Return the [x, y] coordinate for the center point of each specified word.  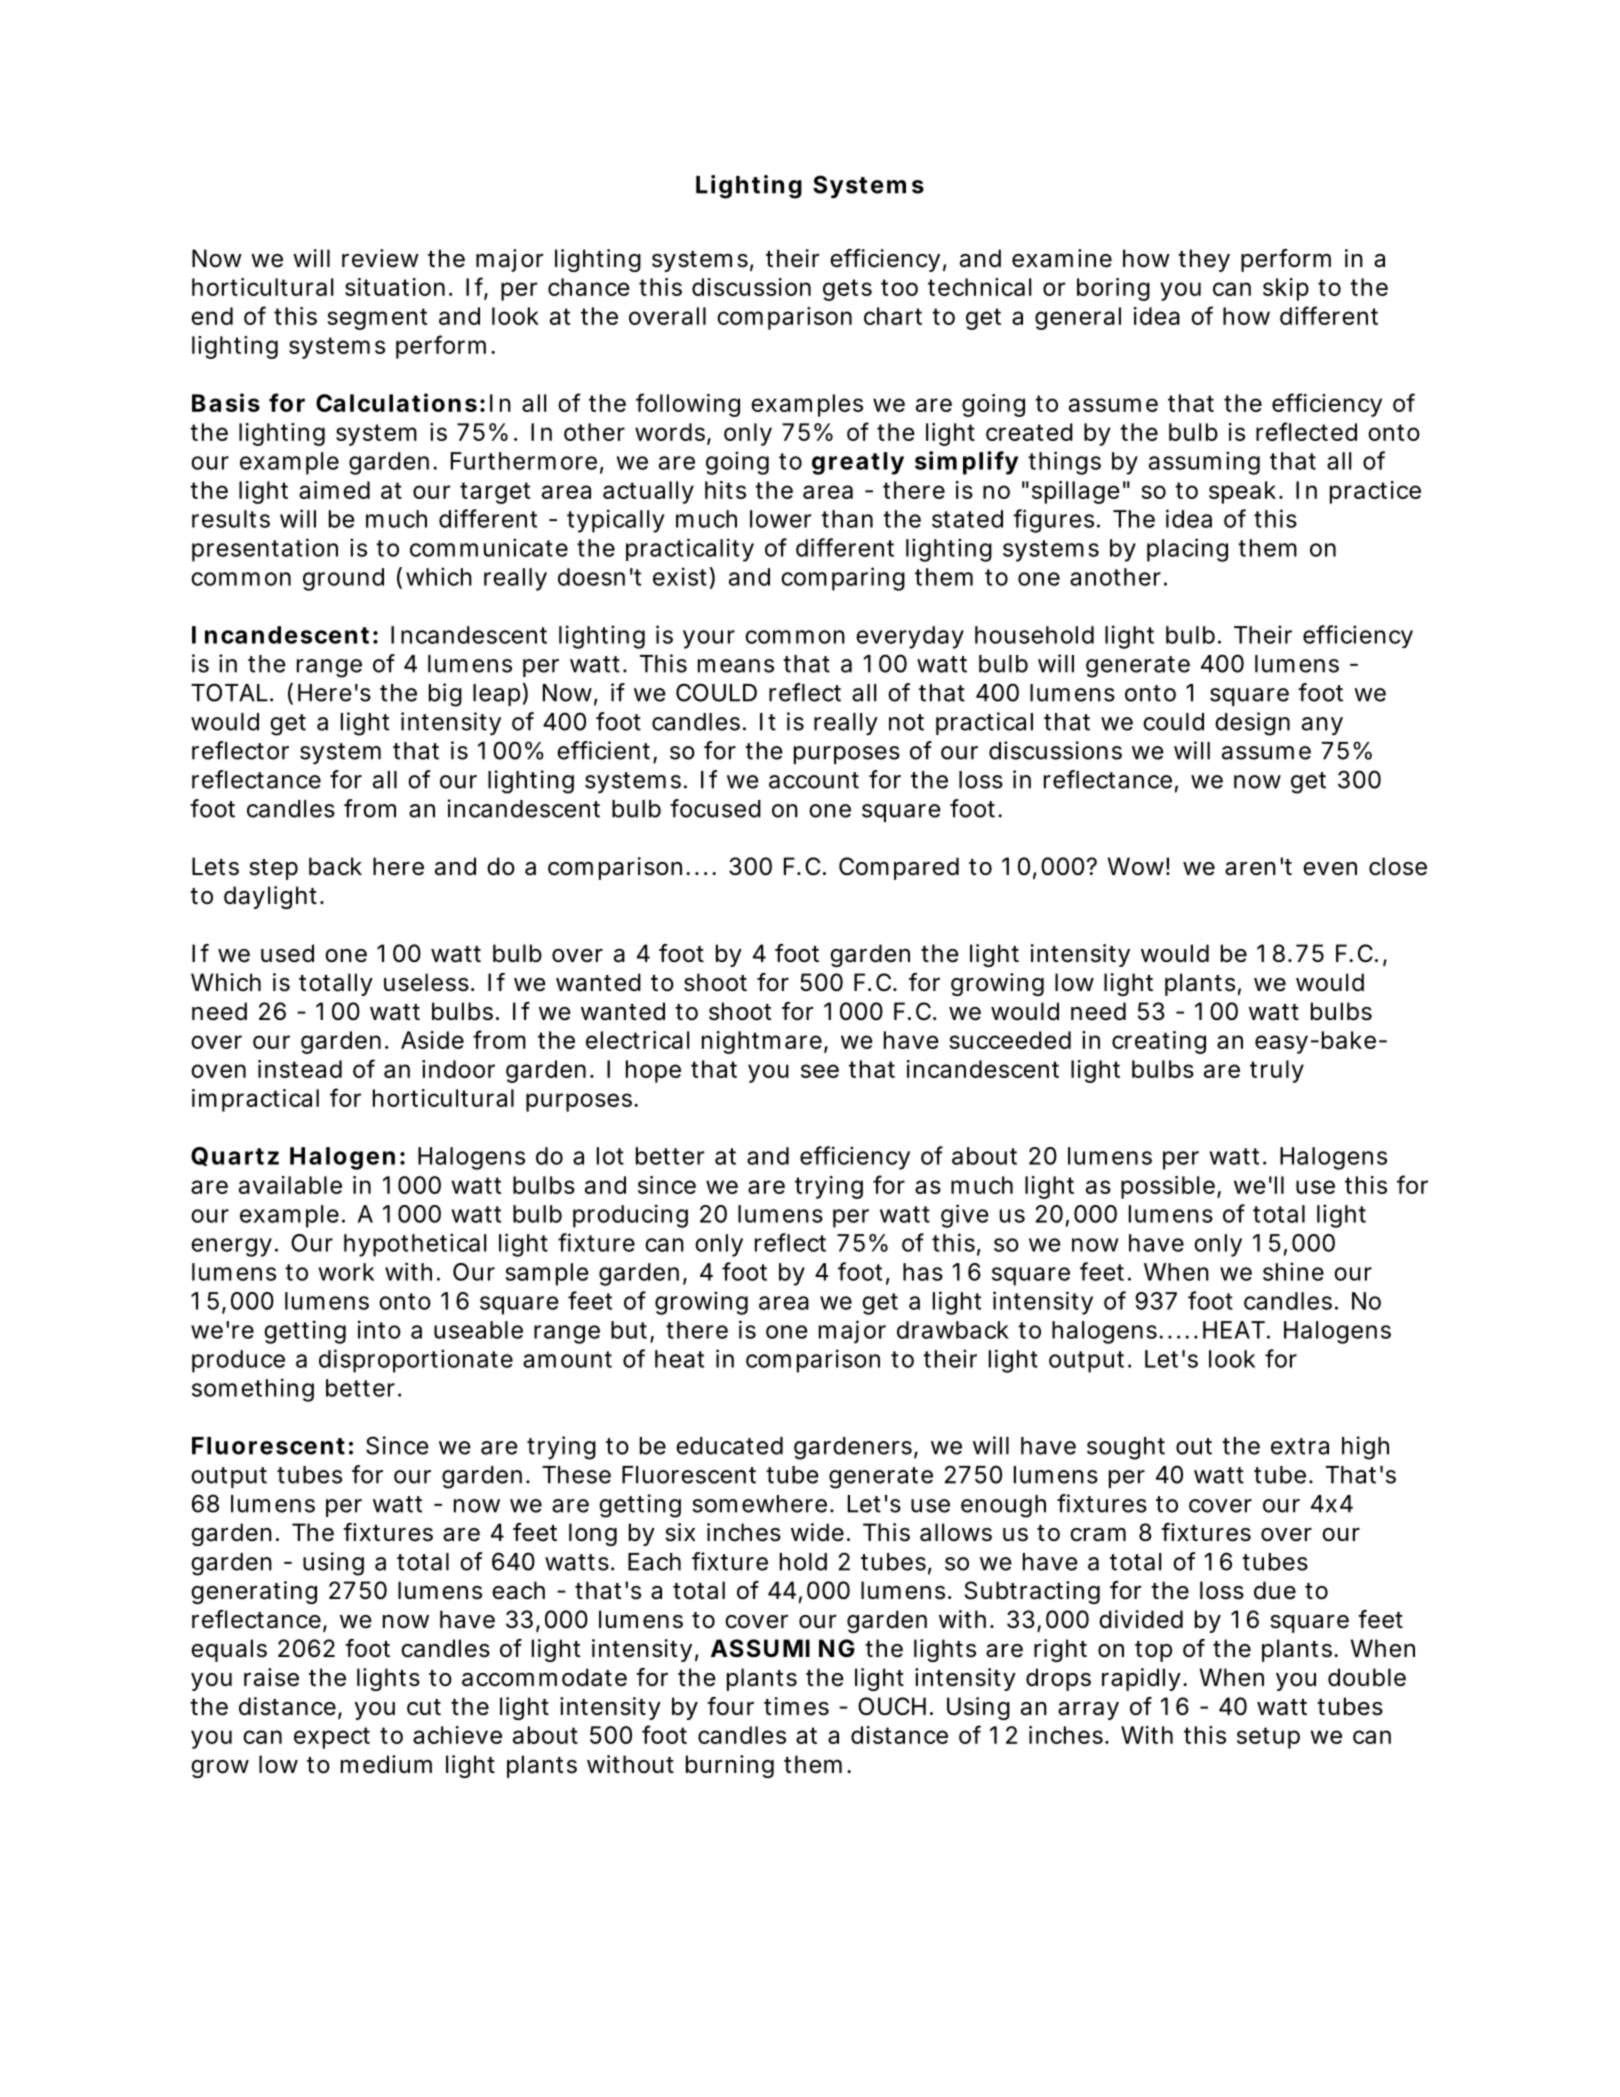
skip [1286, 289]
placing [1187, 550]
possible [1168, 1187]
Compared [899, 868]
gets [847, 290]
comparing [843, 579]
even [1330, 869]
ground [343, 579]
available [290, 1185]
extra [1300, 1446]
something [253, 1390]
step [273, 869]
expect [332, 1738]
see [820, 1071]
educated [729, 1446]
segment [377, 319]
